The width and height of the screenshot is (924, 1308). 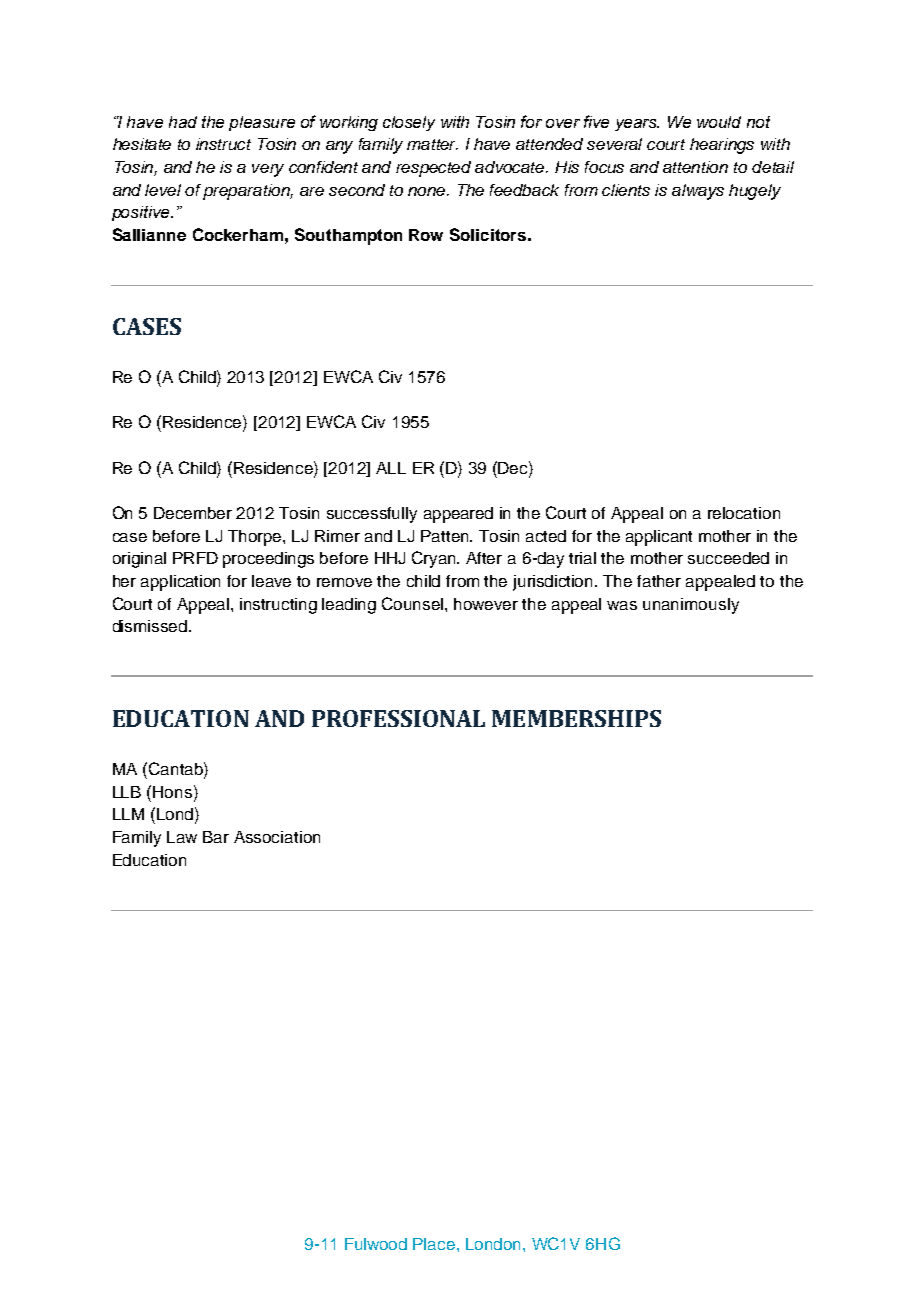 I want to click on PROFESSIONAL, so click(x=398, y=718).
